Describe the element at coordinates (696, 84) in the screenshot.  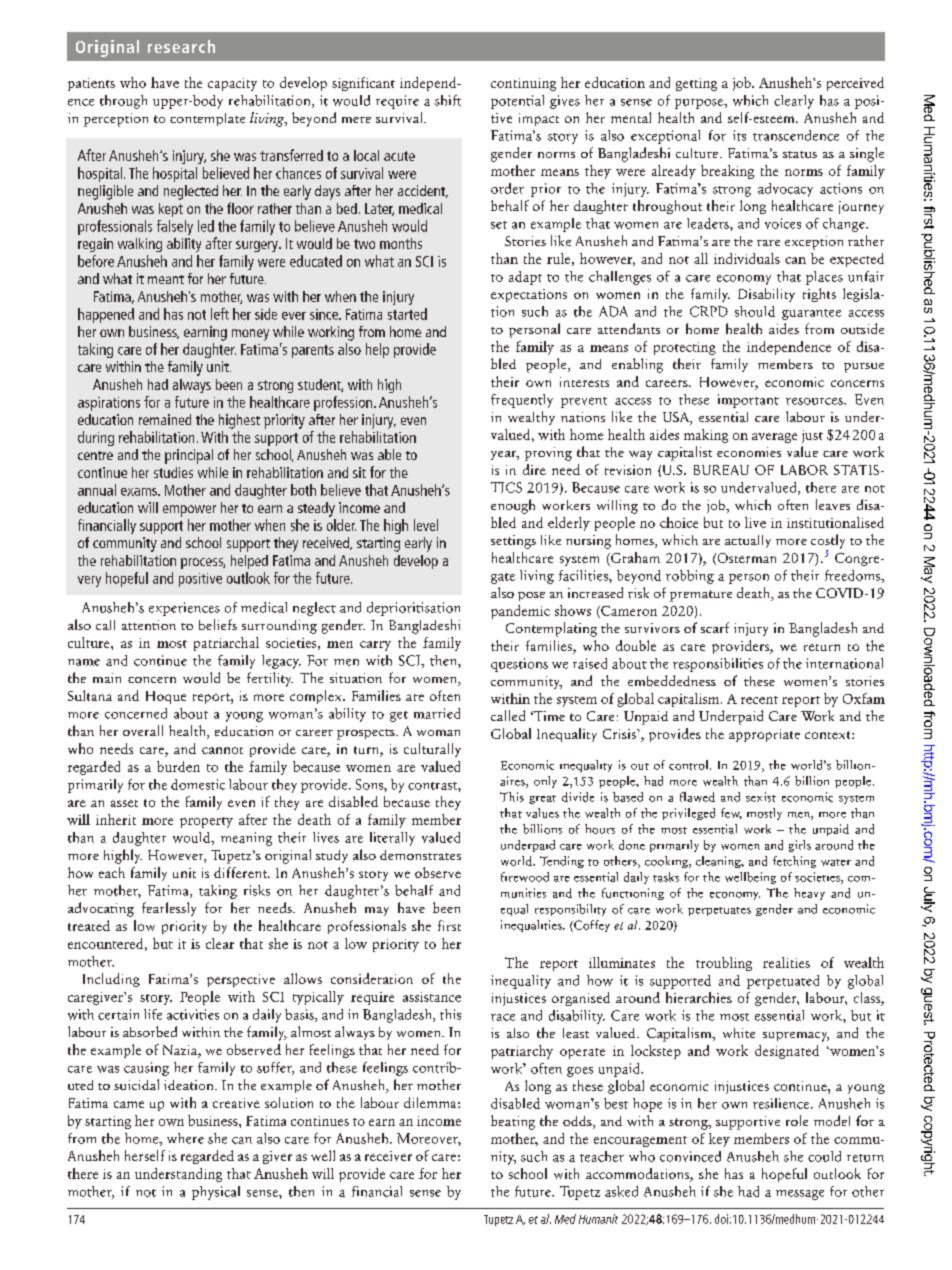
I see `getting` at that location.
